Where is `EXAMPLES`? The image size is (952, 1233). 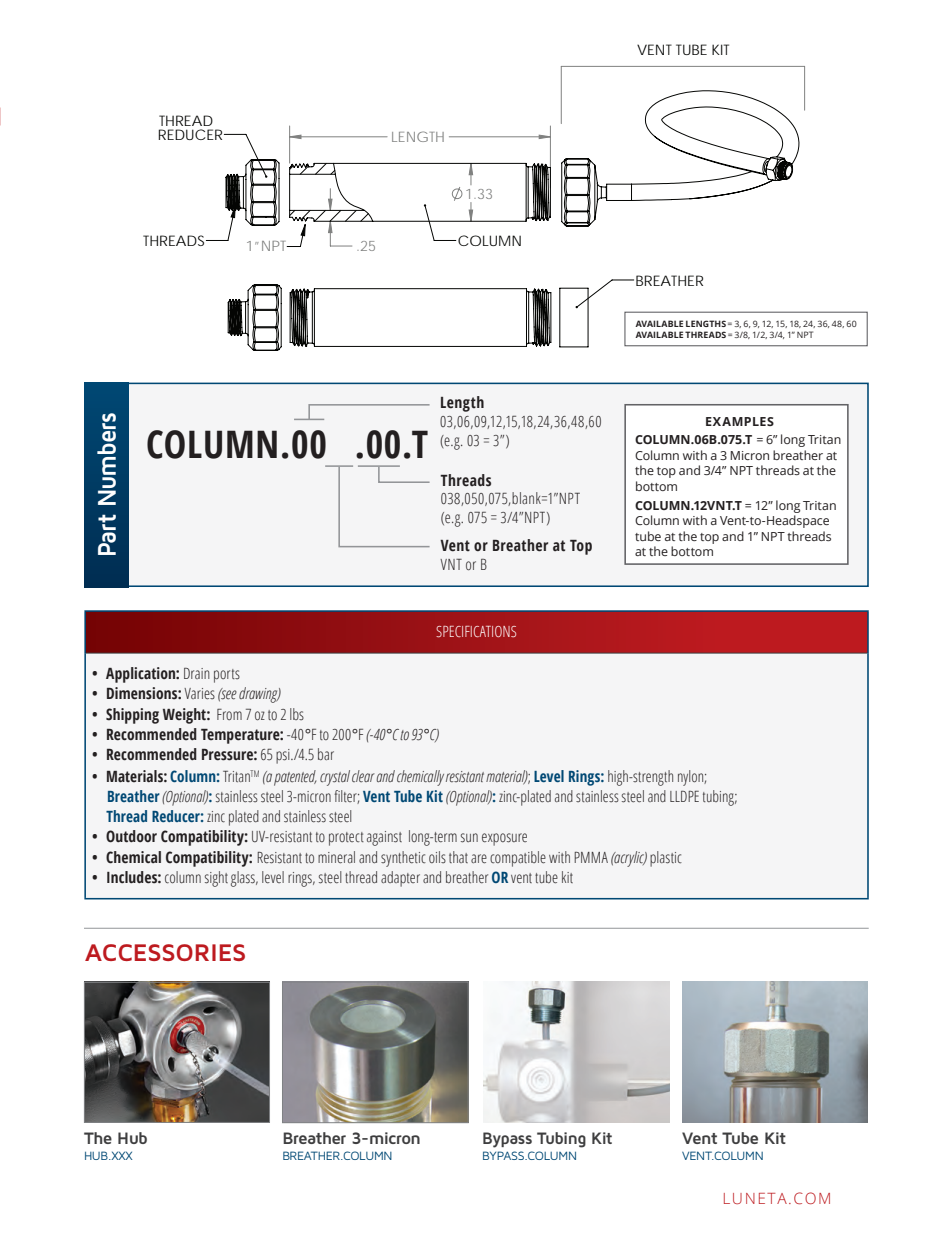
EXAMPLES is located at coordinates (740, 421).
